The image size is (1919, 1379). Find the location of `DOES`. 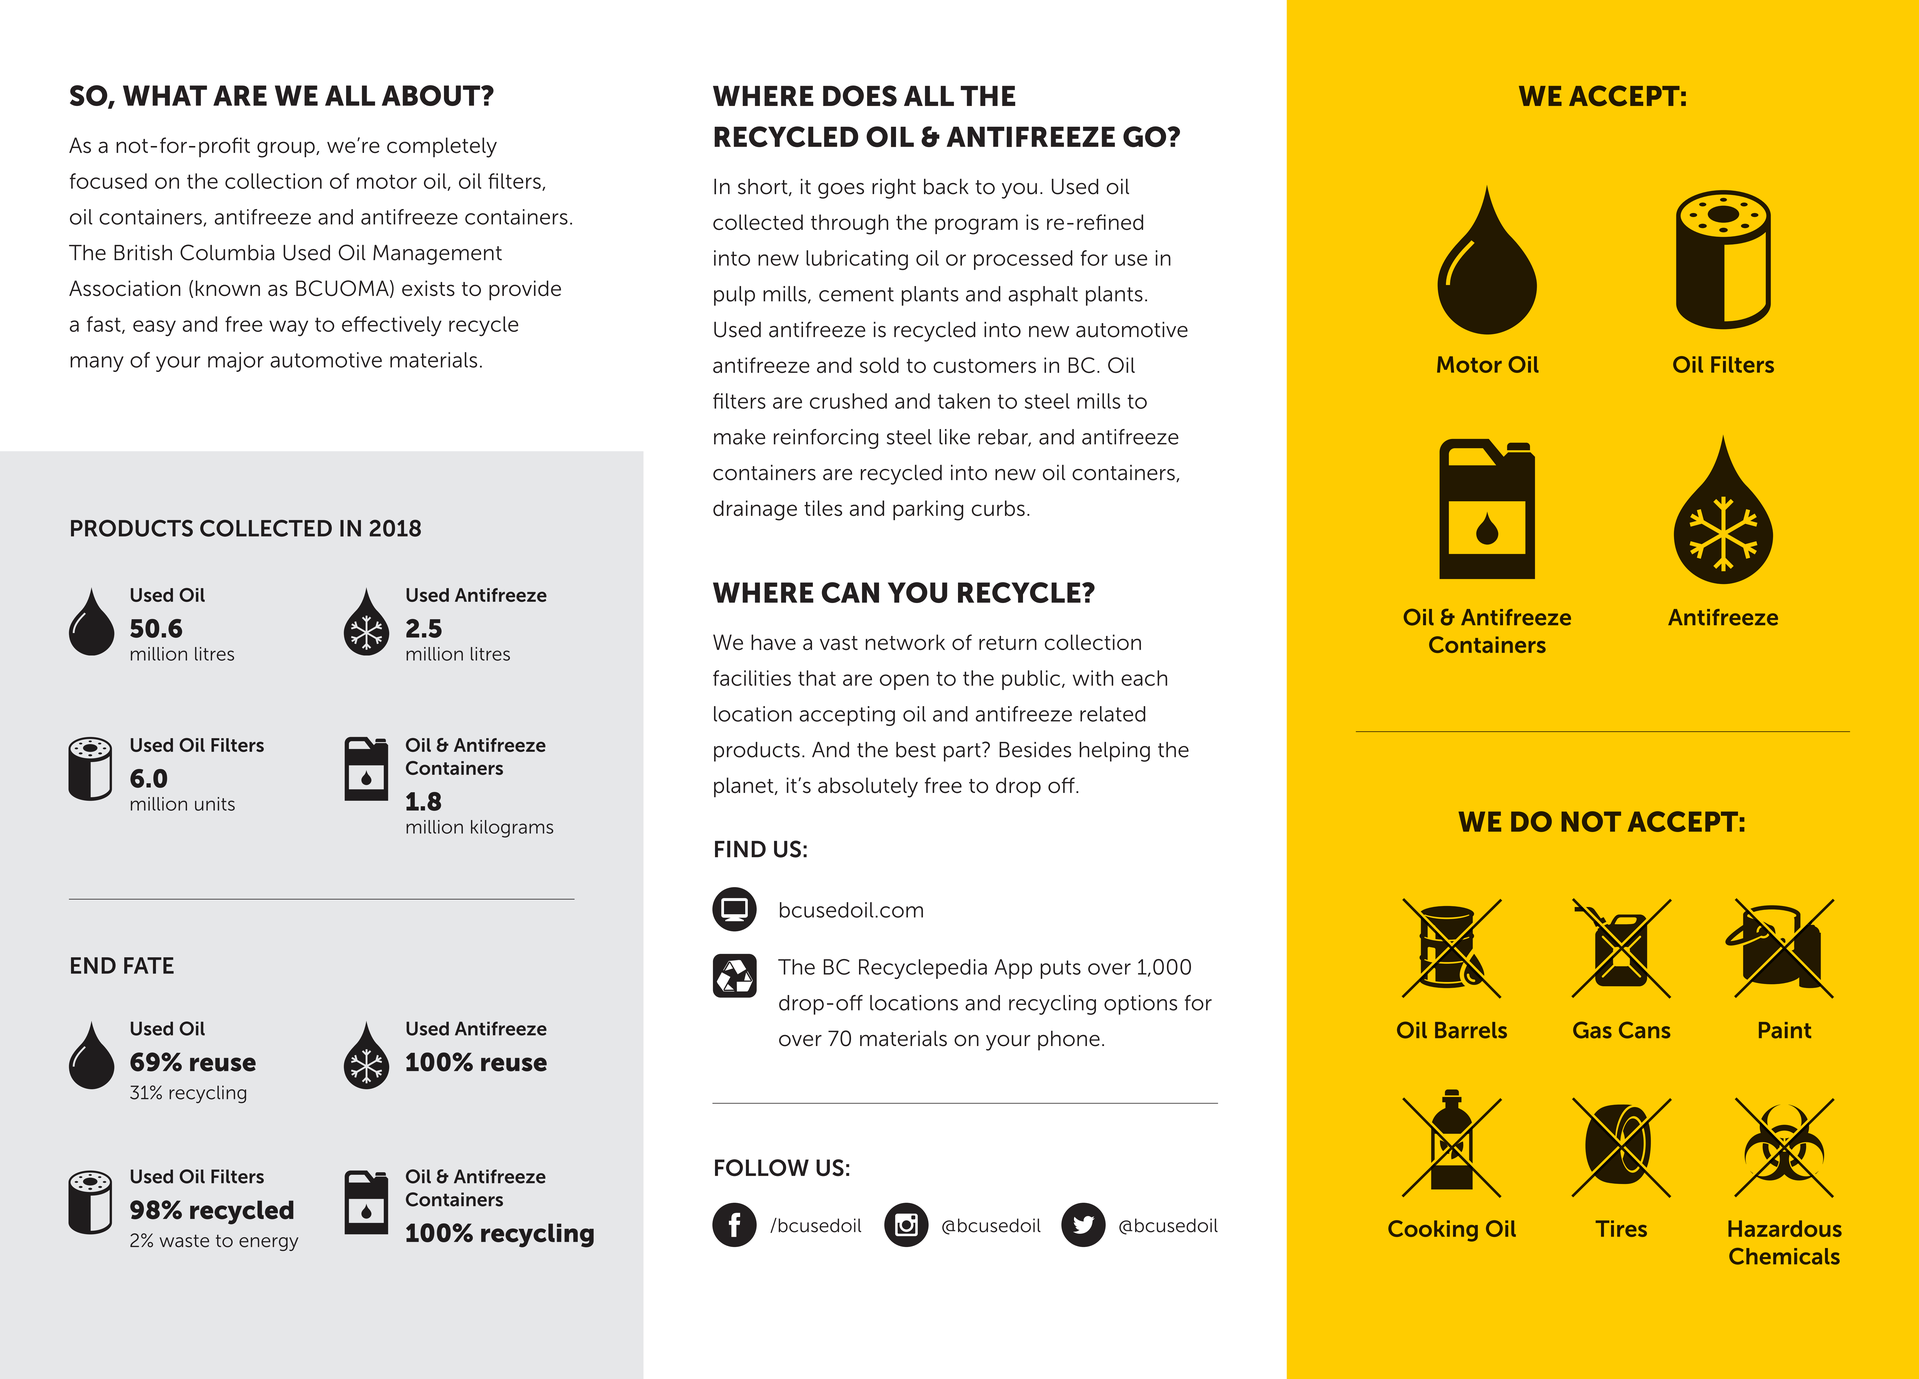

DOES is located at coordinates (860, 96).
